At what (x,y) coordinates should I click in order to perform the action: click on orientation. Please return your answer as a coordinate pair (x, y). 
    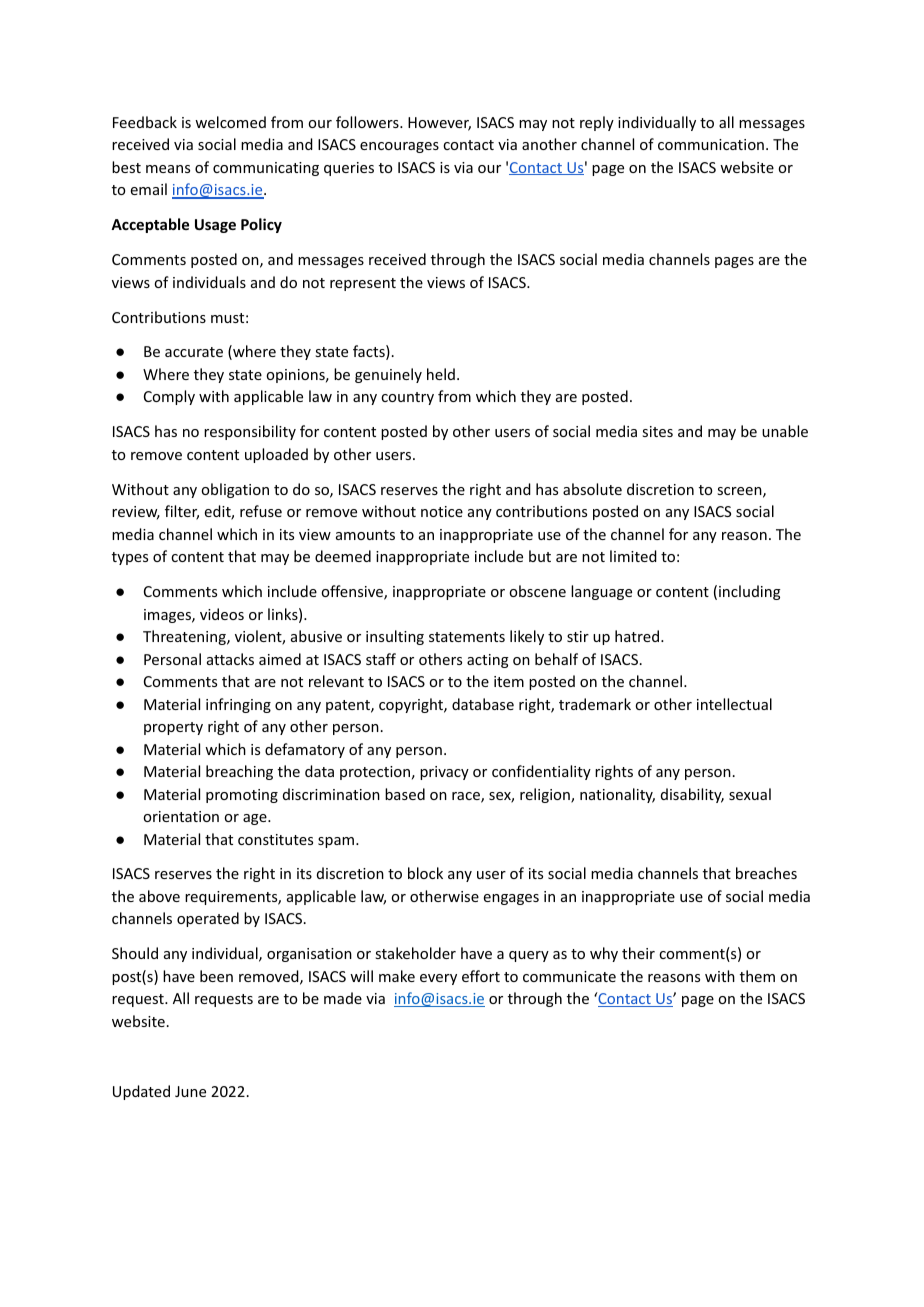
    Looking at the image, I should click on (181, 816).
